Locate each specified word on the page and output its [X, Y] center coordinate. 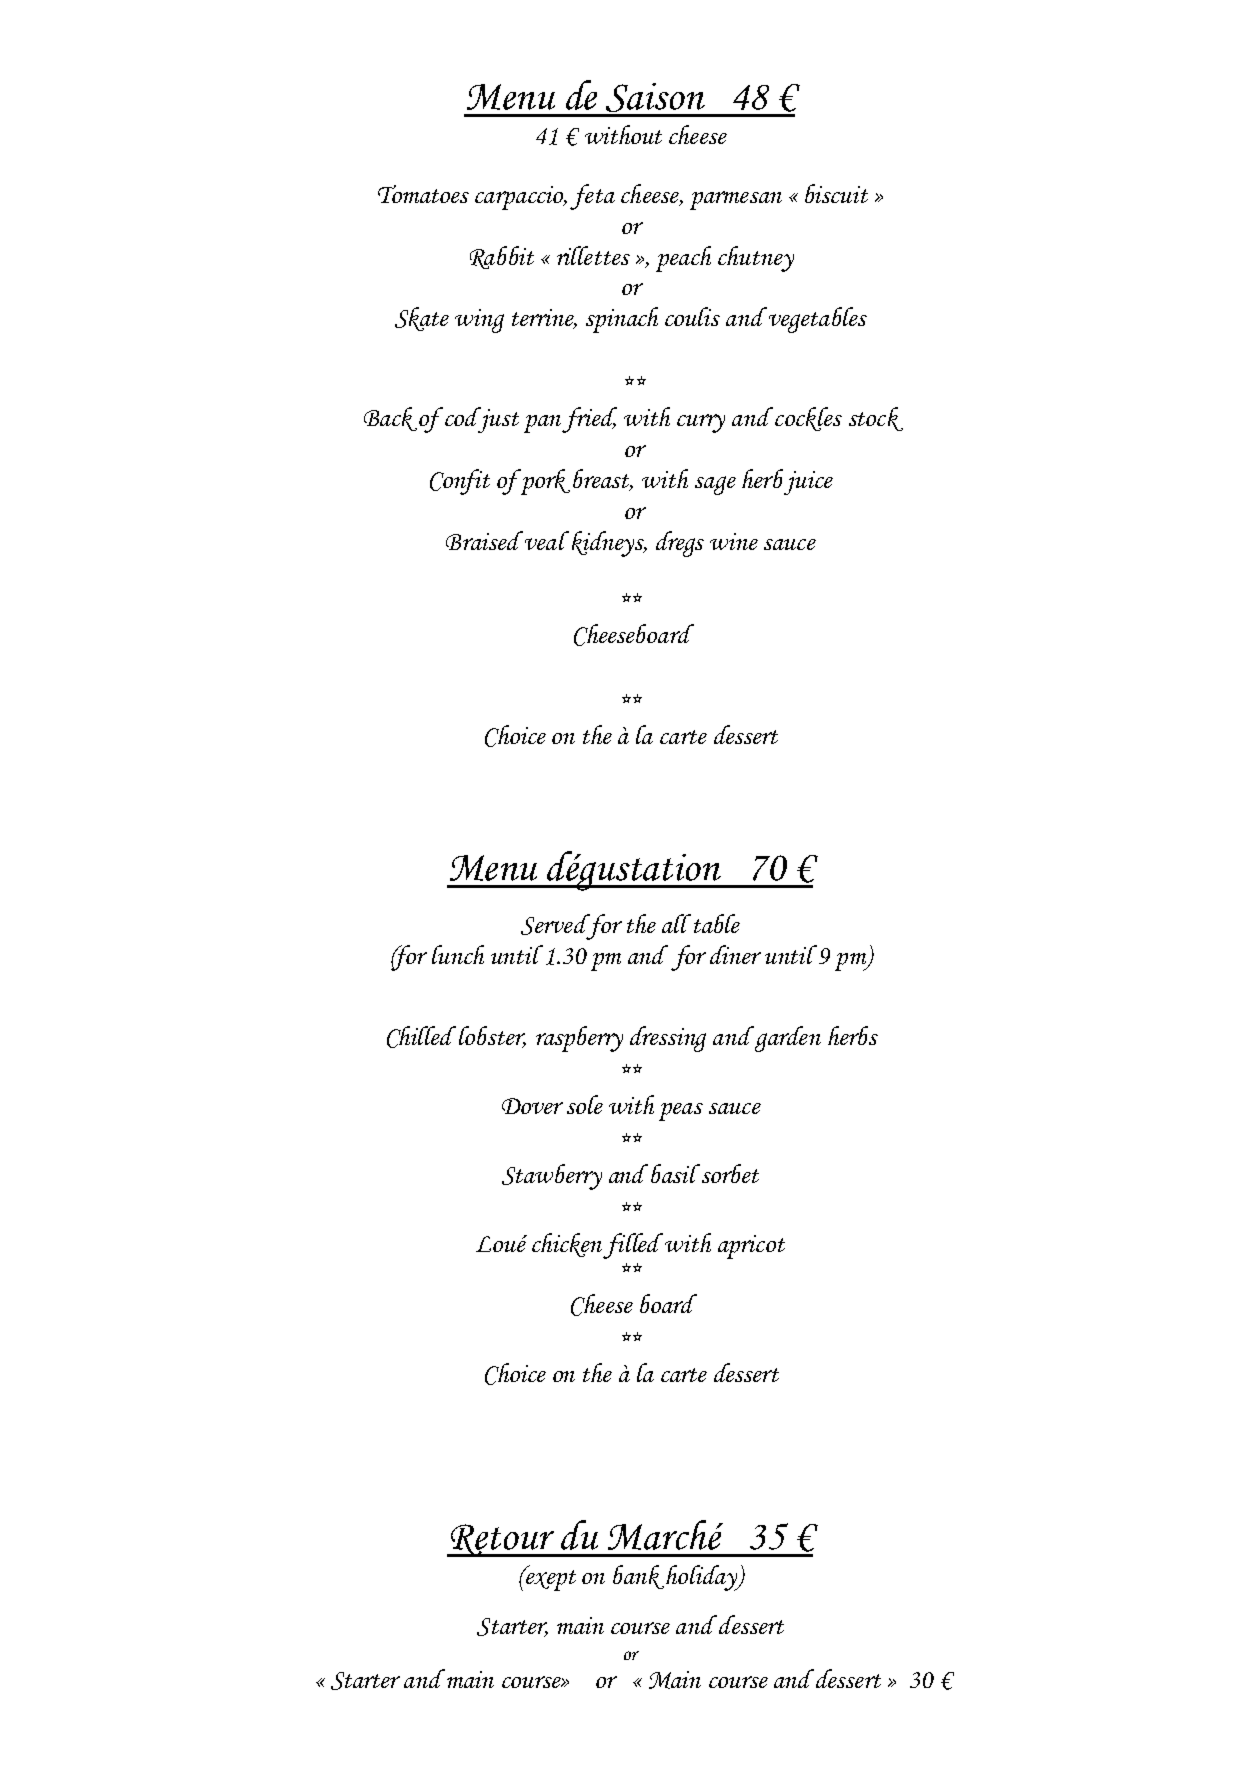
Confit [460, 482]
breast [603, 480]
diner [735, 954]
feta [592, 197]
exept [550, 1579]
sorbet [730, 1173]
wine [734, 541]
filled [633, 1246]
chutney [756, 259]
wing [479, 321]
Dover [532, 1106]
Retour [502, 1540]
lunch [458, 954]
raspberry [579, 1039]
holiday [703, 1578]
